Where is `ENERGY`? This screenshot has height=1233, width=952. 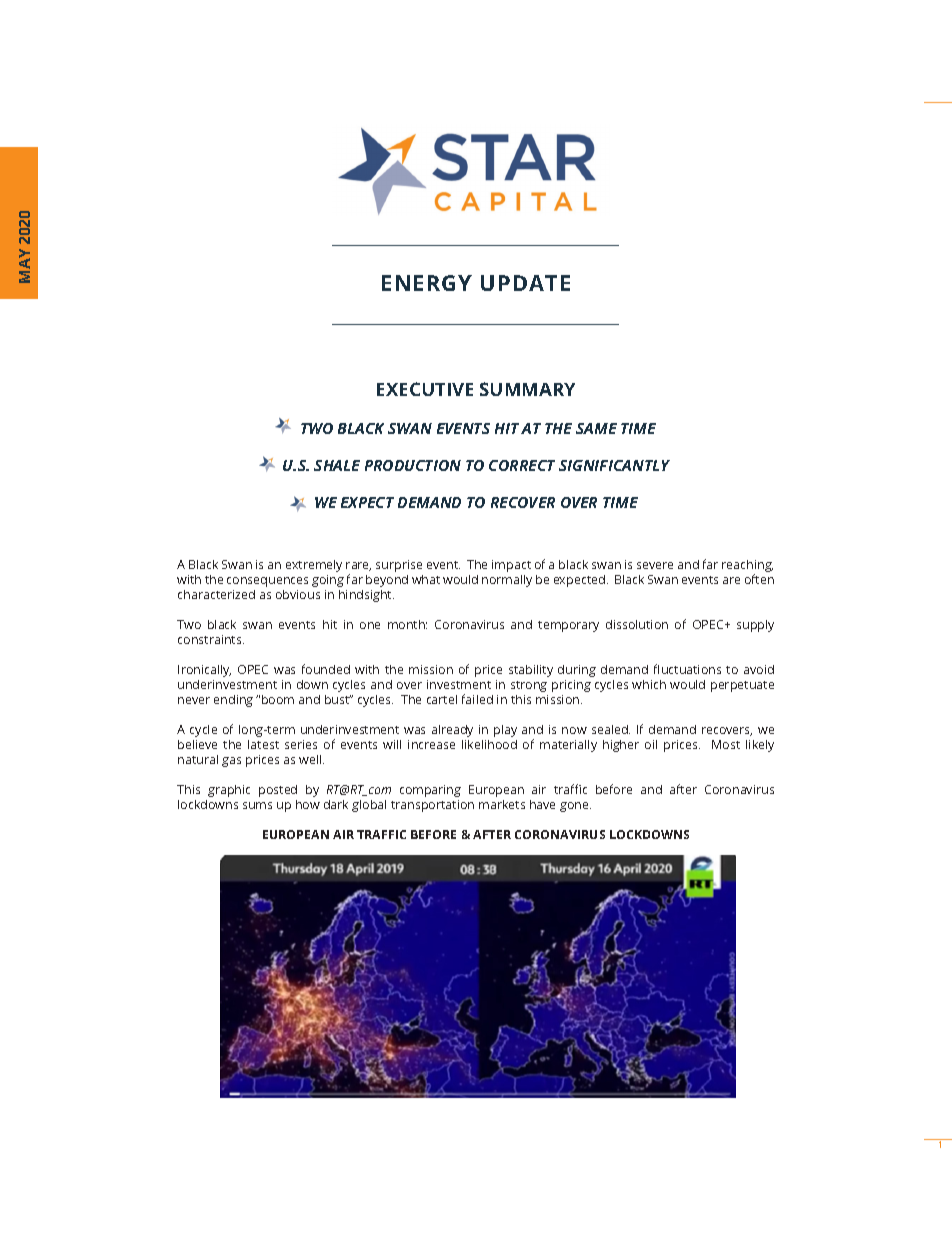 ENERGY is located at coordinates (427, 283).
